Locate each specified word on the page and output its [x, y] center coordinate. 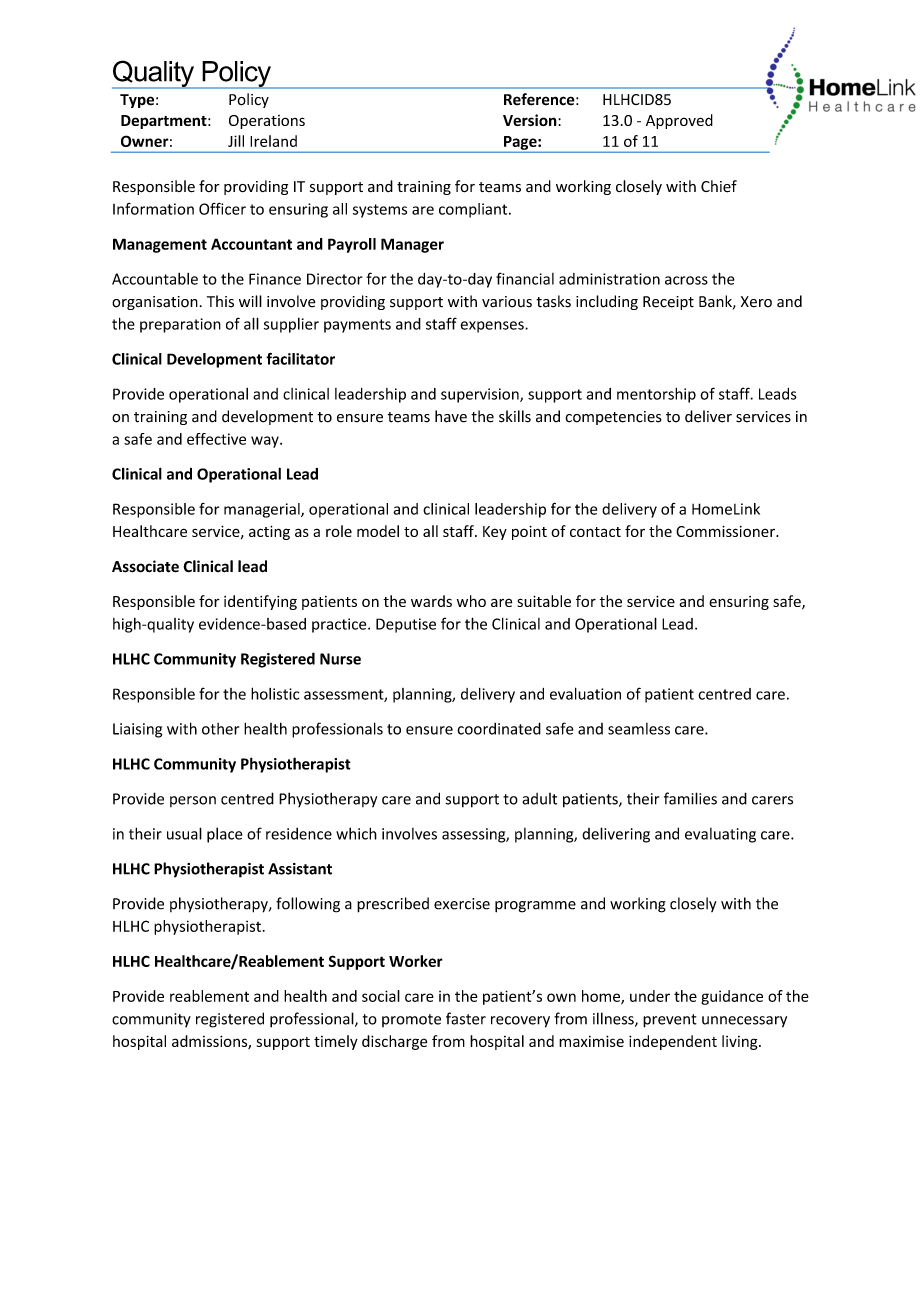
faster [466, 1018]
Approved [679, 121]
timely [336, 1042]
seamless [639, 729]
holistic [275, 693]
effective [216, 439]
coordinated [499, 728]
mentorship [656, 395]
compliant [474, 210]
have [451, 416]
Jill [236, 141]
